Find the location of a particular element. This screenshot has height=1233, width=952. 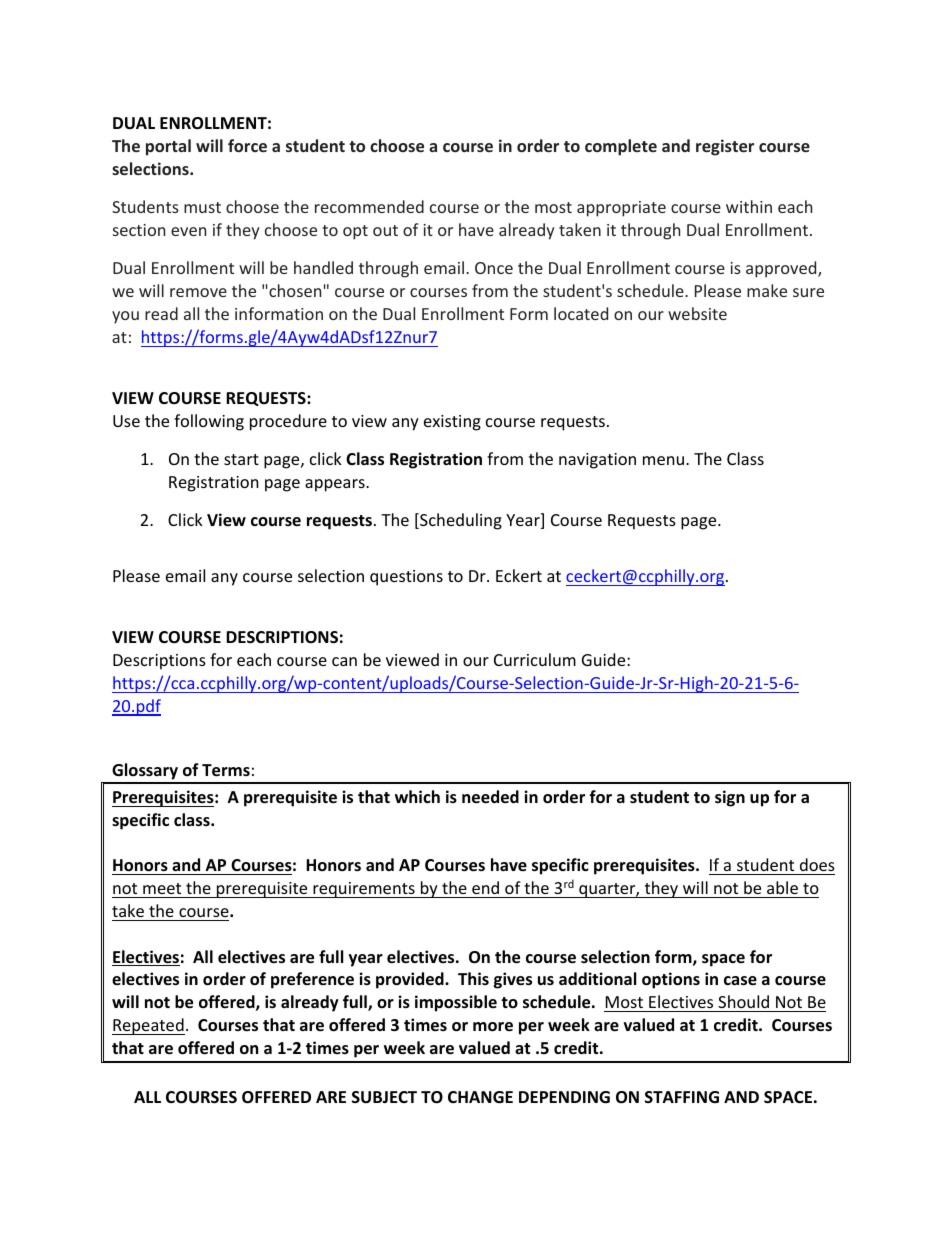

CHANGE is located at coordinates (480, 1097).
